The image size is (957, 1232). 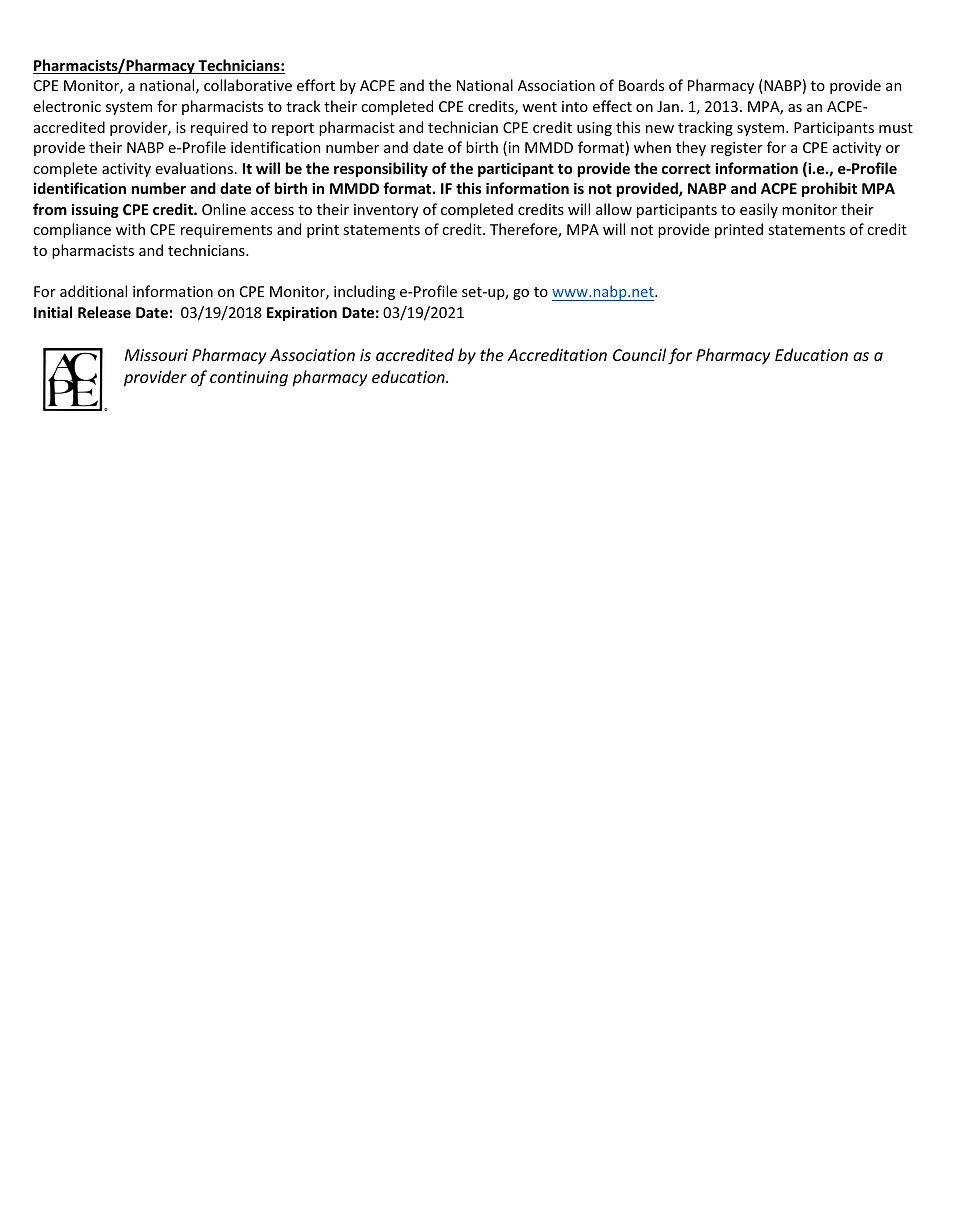 I want to click on additional, so click(x=93, y=291).
